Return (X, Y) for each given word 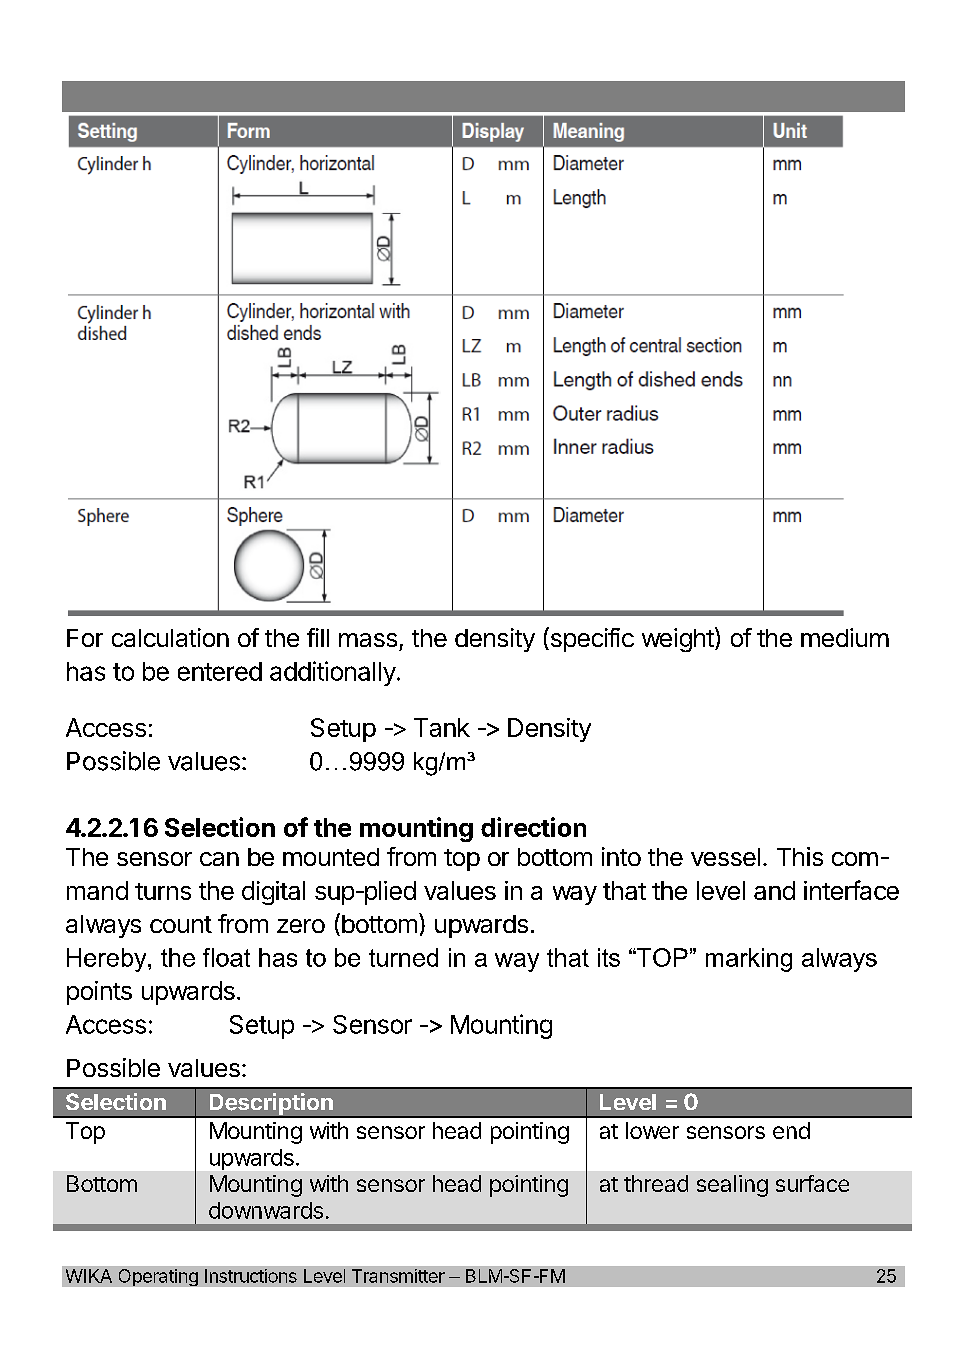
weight (678, 640)
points (99, 993)
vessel (725, 857)
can (219, 859)
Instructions (251, 1276)
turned (403, 957)
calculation (170, 637)
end (791, 1130)
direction (533, 827)
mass (368, 640)
